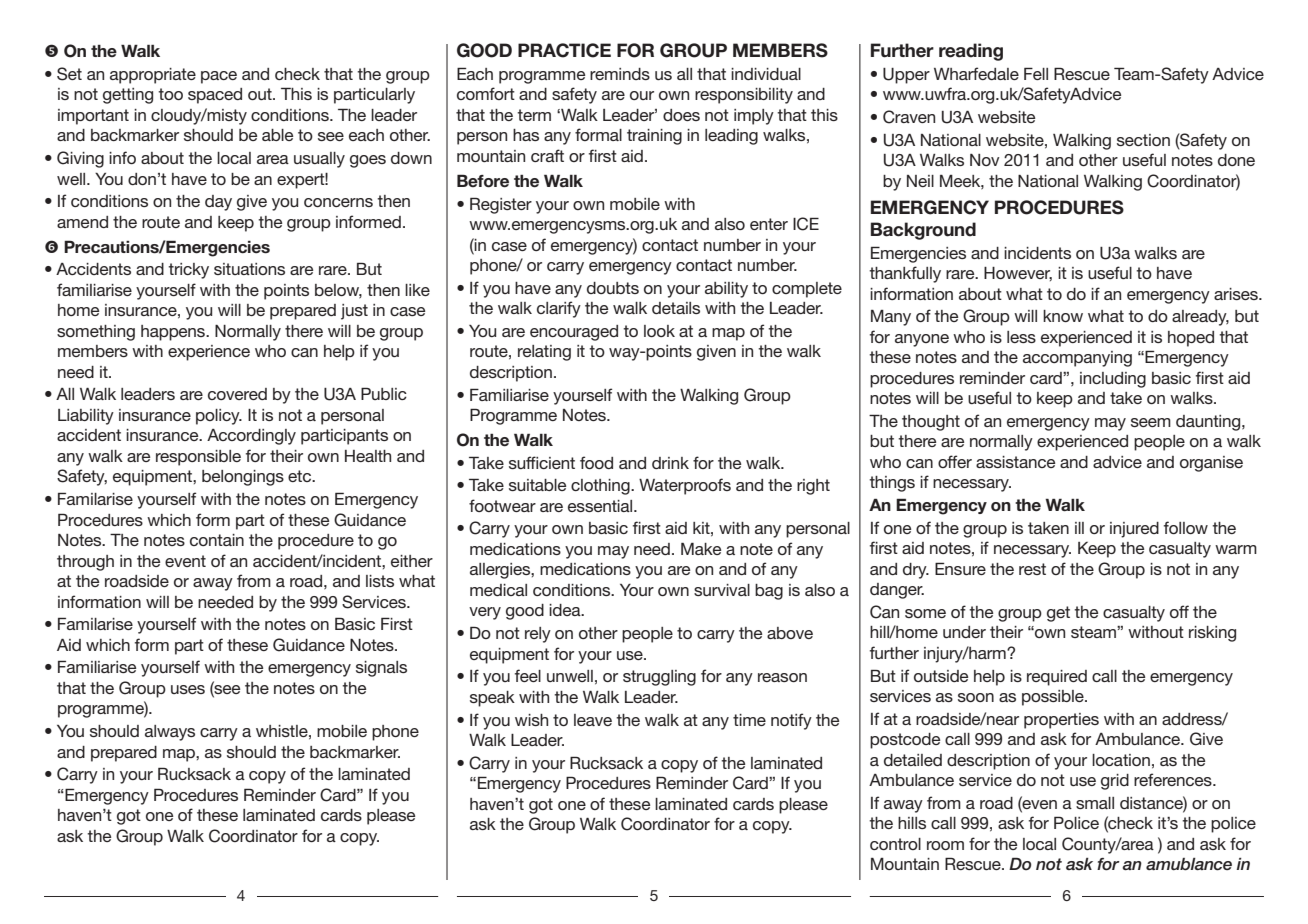  Describe the element at coordinates (174, 333) in the screenshot. I see `happens` at that location.
